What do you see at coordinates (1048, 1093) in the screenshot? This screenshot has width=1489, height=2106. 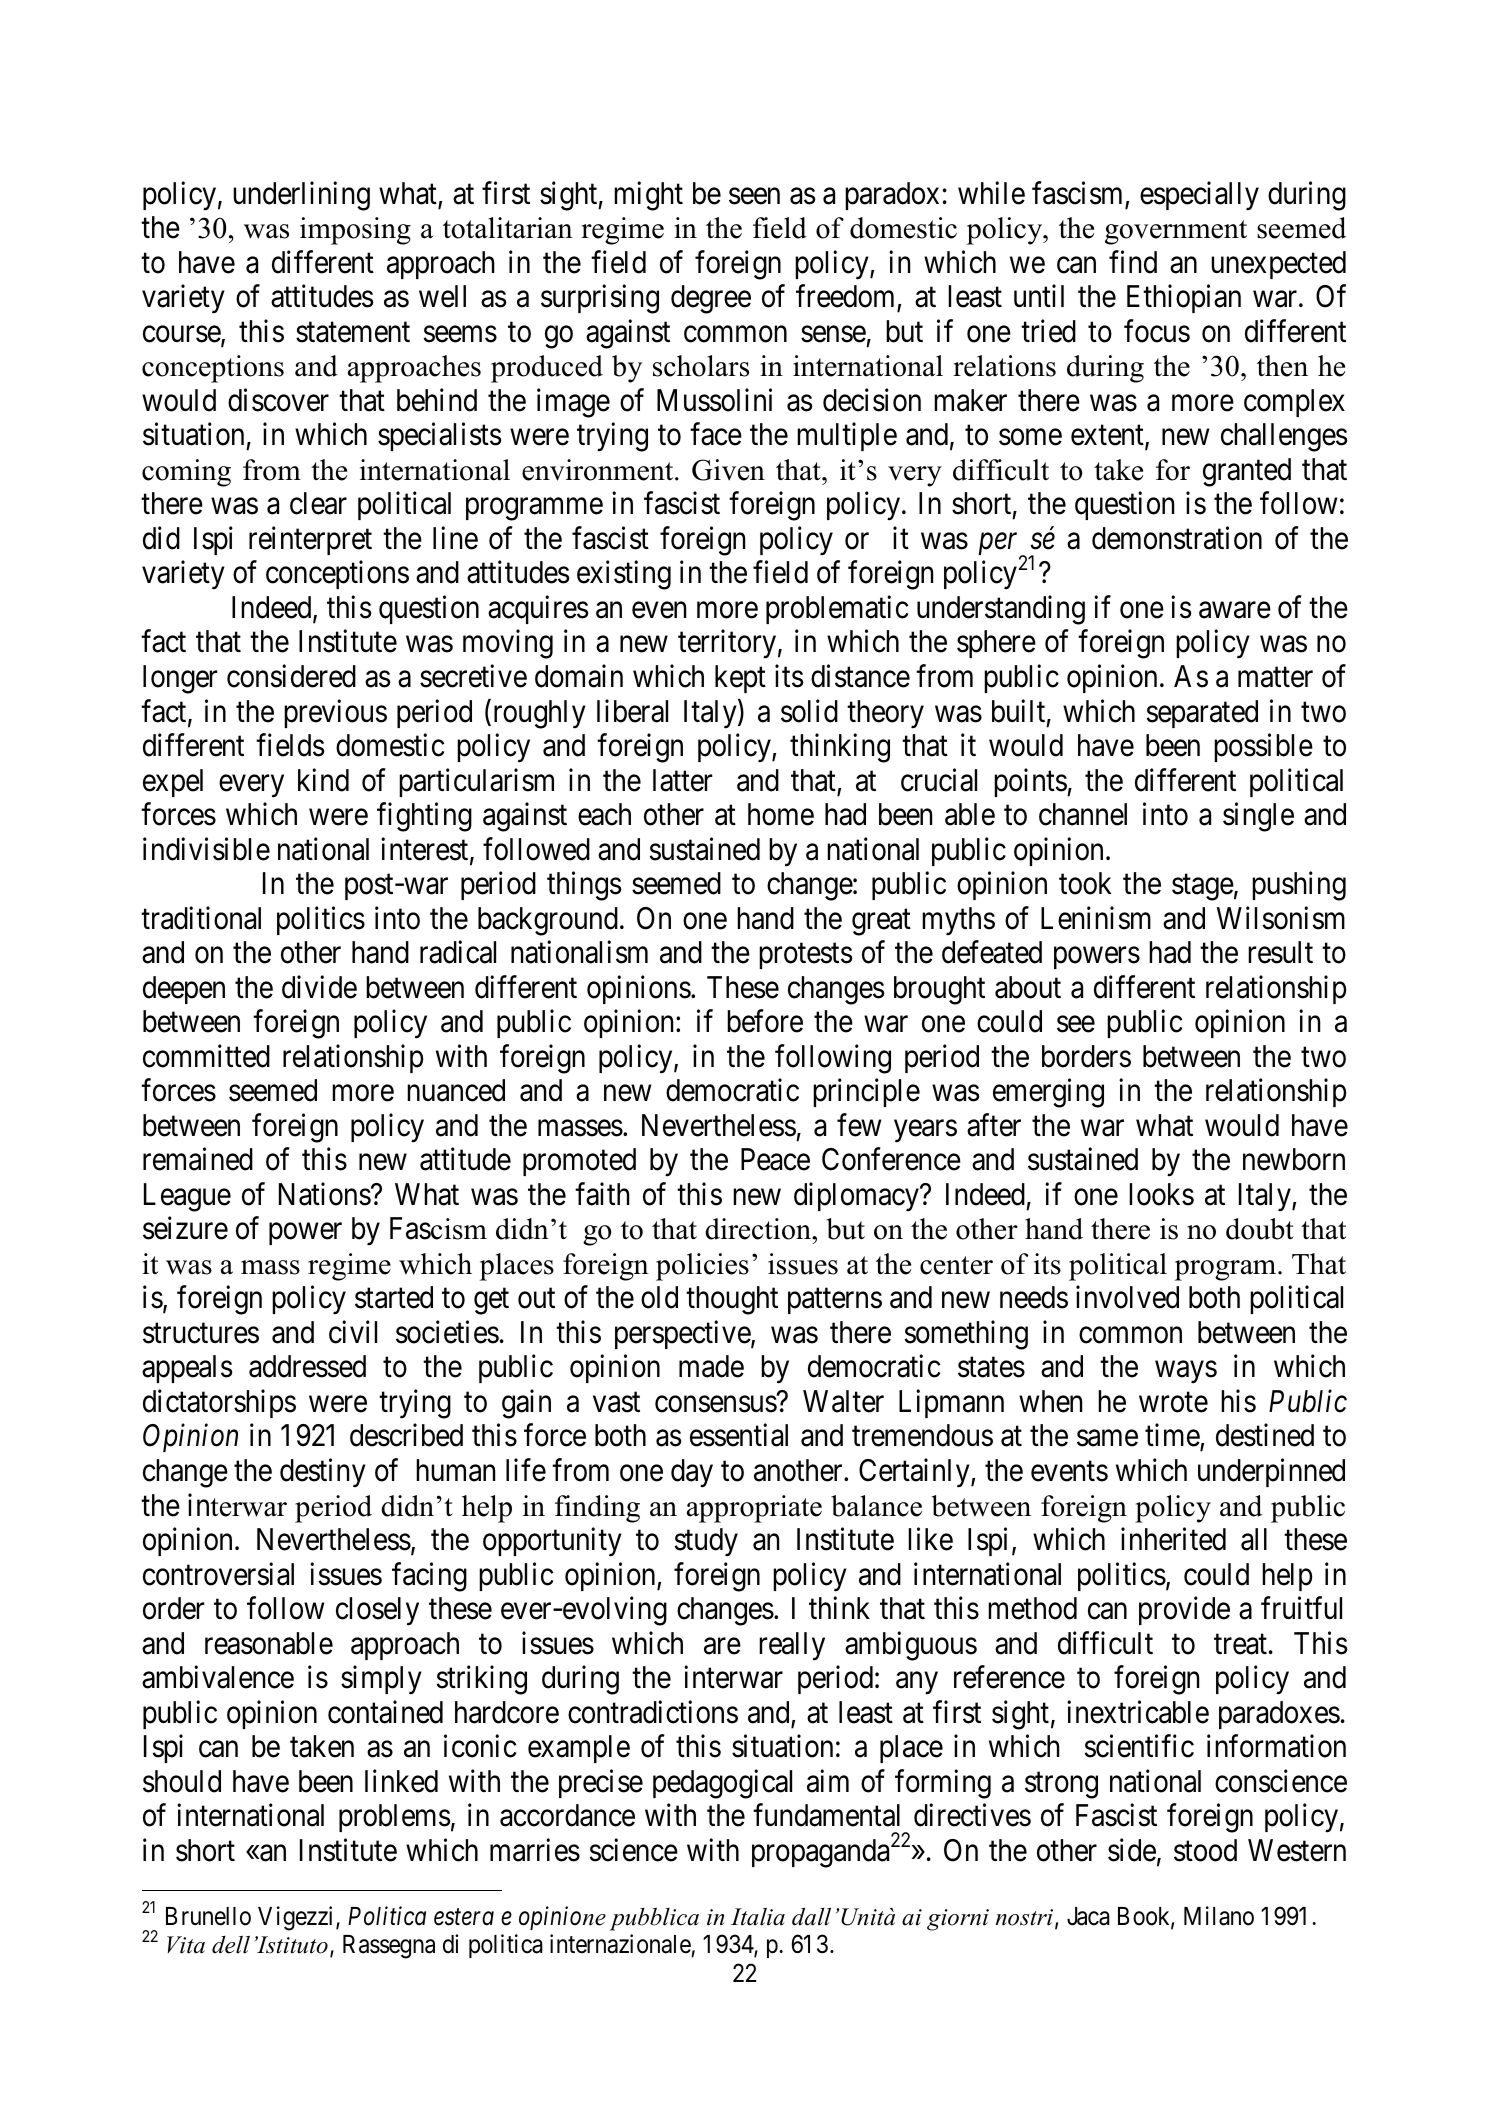 I see `emerging` at bounding box center [1048, 1093].
